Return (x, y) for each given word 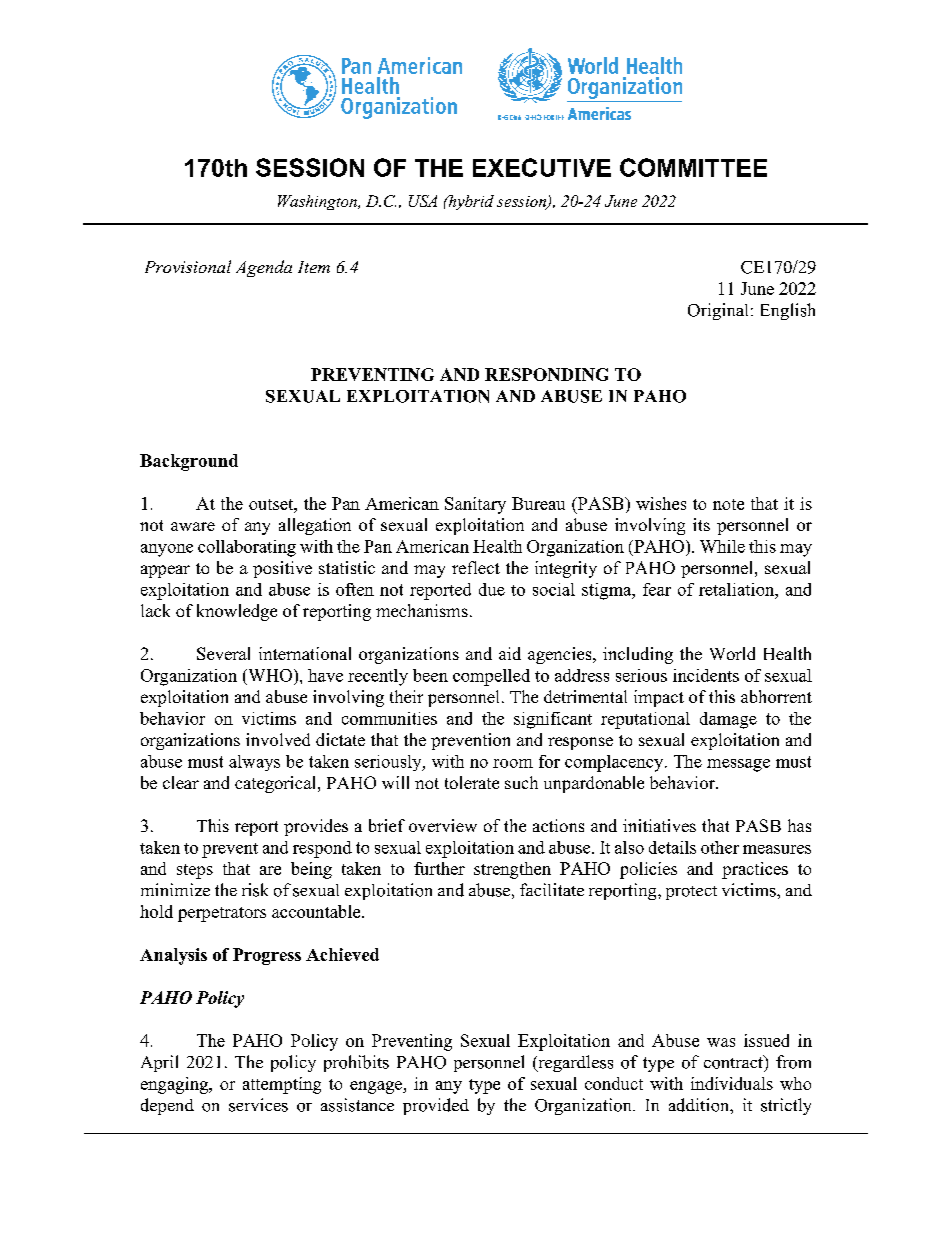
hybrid (470, 202)
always (254, 763)
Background (189, 462)
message (738, 765)
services (258, 1105)
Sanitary (475, 505)
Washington (318, 202)
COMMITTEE (693, 167)
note (728, 504)
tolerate (472, 782)
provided (436, 1106)
